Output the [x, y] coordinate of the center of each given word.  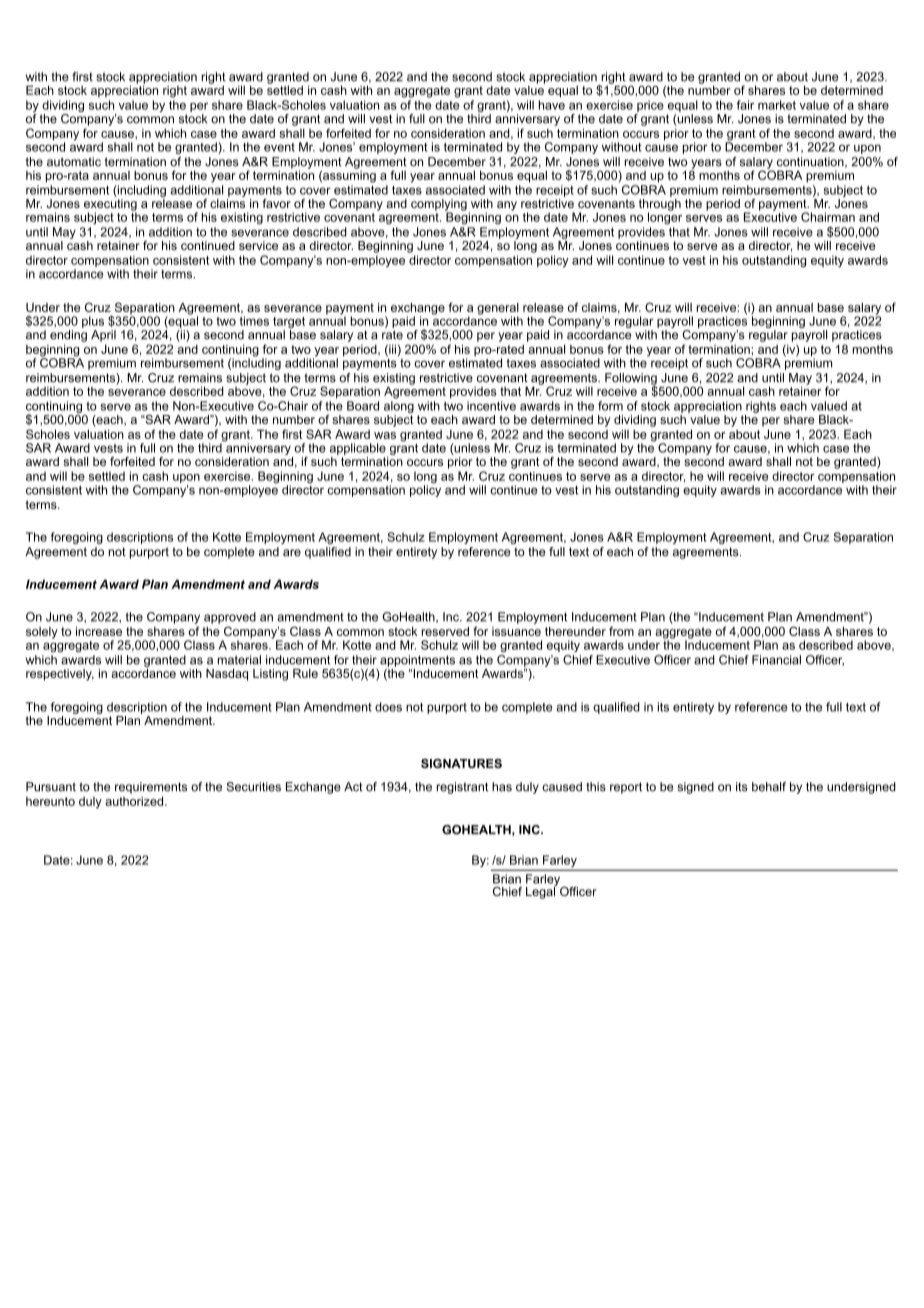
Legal [541, 891]
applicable [358, 449]
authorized [134, 801]
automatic [74, 162]
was [385, 435]
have [552, 105]
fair [745, 105]
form [610, 406]
